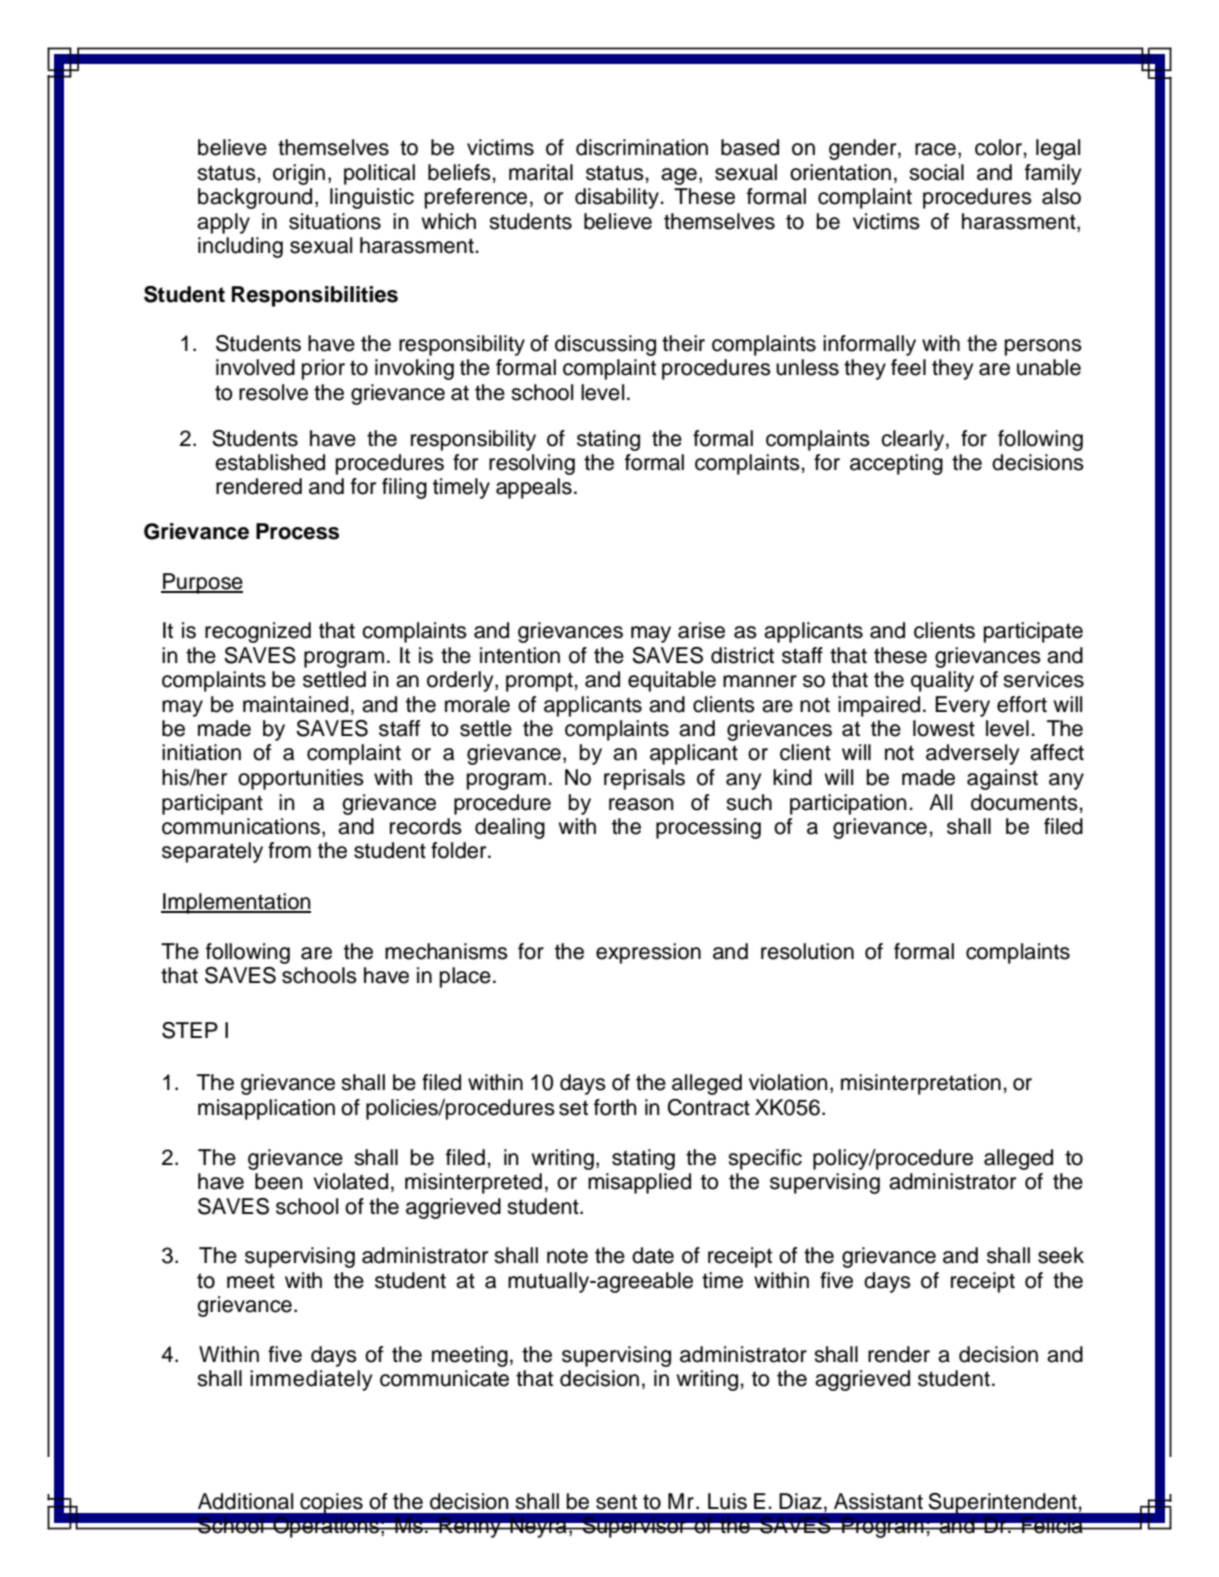 The height and width of the image is (1577, 1219). What do you see at coordinates (936, 172) in the image?
I see `social` at bounding box center [936, 172].
